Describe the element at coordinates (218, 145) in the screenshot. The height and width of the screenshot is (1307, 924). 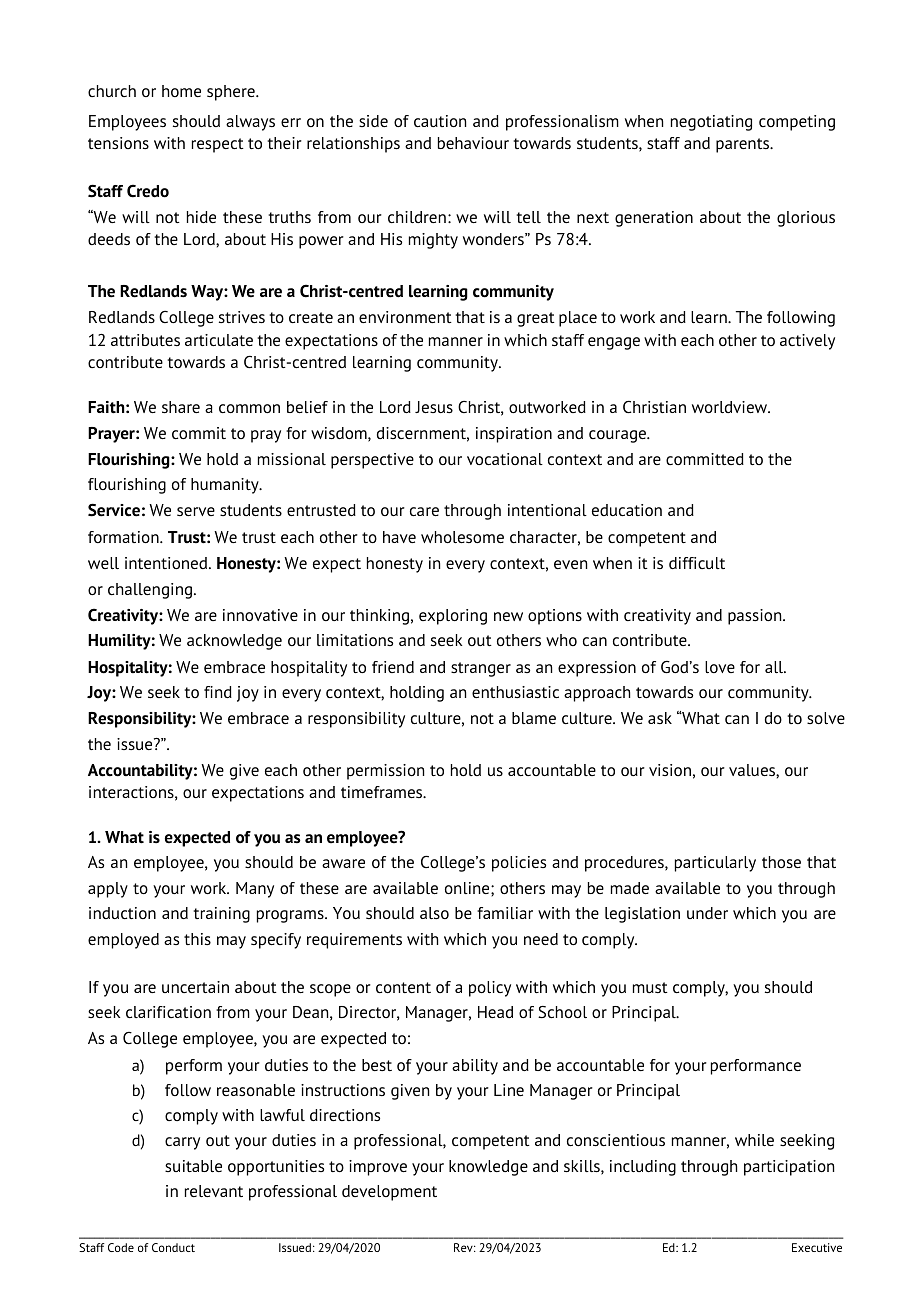
I see `respect` at that location.
